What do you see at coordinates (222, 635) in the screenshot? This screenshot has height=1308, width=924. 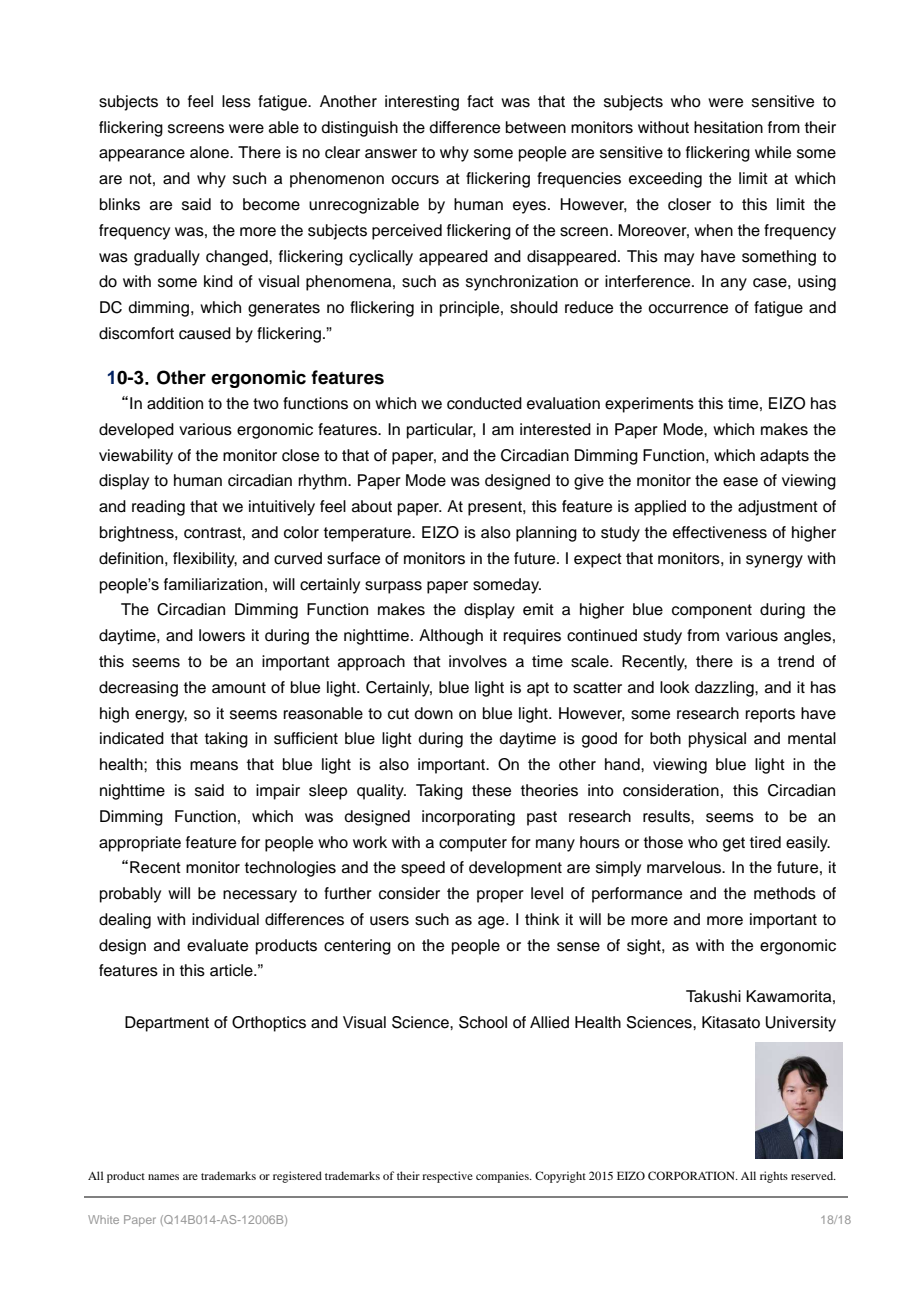 I see `lowers` at bounding box center [222, 635].
